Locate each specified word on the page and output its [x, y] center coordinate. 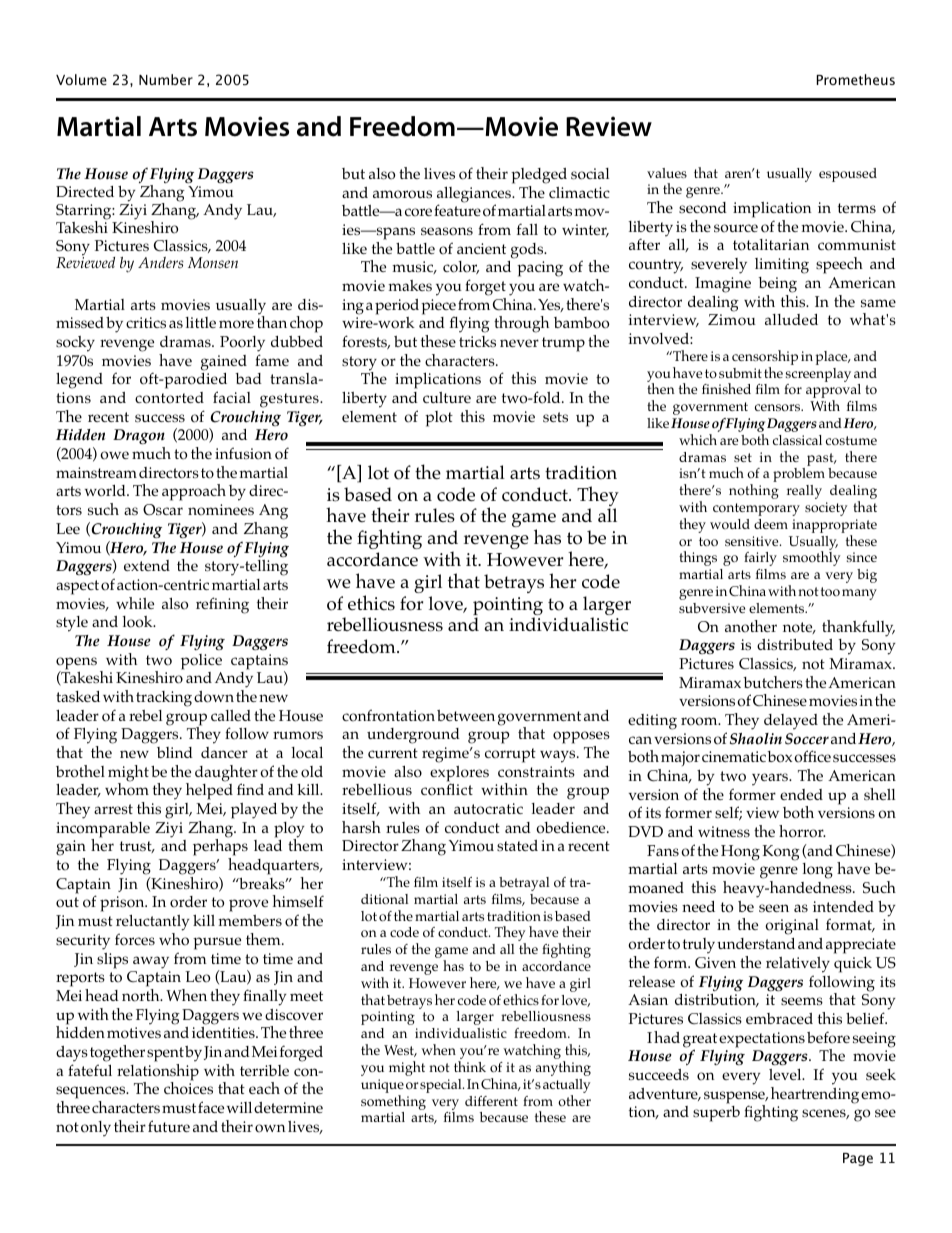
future [169, 1126]
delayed [791, 722]
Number [166, 79]
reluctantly [153, 923]
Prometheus [856, 79]
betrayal [524, 884]
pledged [539, 176]
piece [438, 308]
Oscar [163, 510]
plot [439, 419]
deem [771, 524]
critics [146, 322]
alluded [791, 319]
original [792, 927]
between [466, 715]
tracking [164, 699]
